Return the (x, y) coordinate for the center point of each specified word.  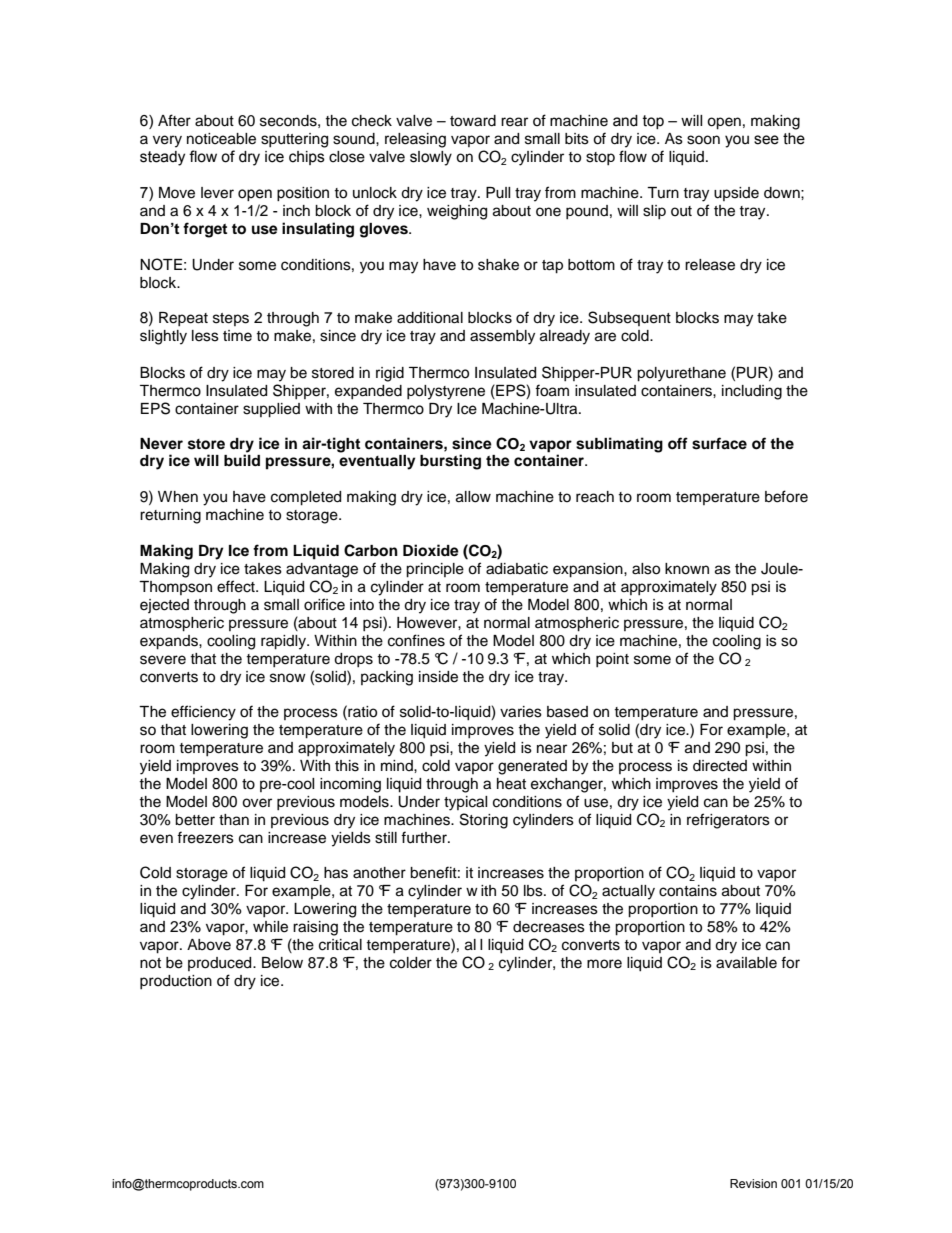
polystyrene (446, 392)
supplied (271, 410)
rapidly (284, 642)
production (176, 982)
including (752, 392)
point (612, 660)
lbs (534, 891)
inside (438, 677)
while (270, 927)
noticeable (221, 139)
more (604, 964)
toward (473, 121)
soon (703, 140)
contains (688, 891)
